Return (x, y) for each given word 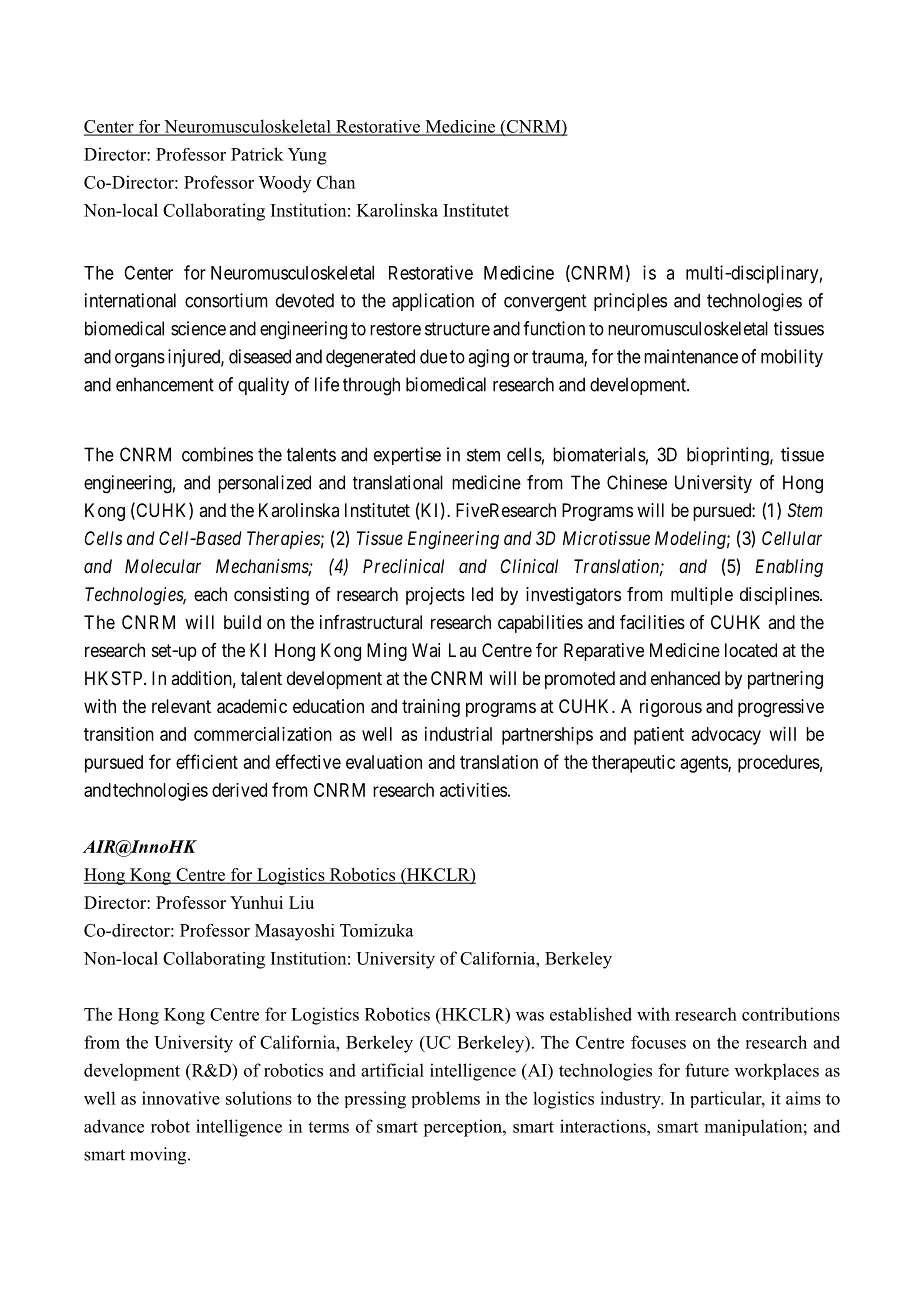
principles (630, 302)
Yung (307, 156)
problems (446, 1099)
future (707, 1070)
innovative (181, 1098)
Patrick (257, 154)
